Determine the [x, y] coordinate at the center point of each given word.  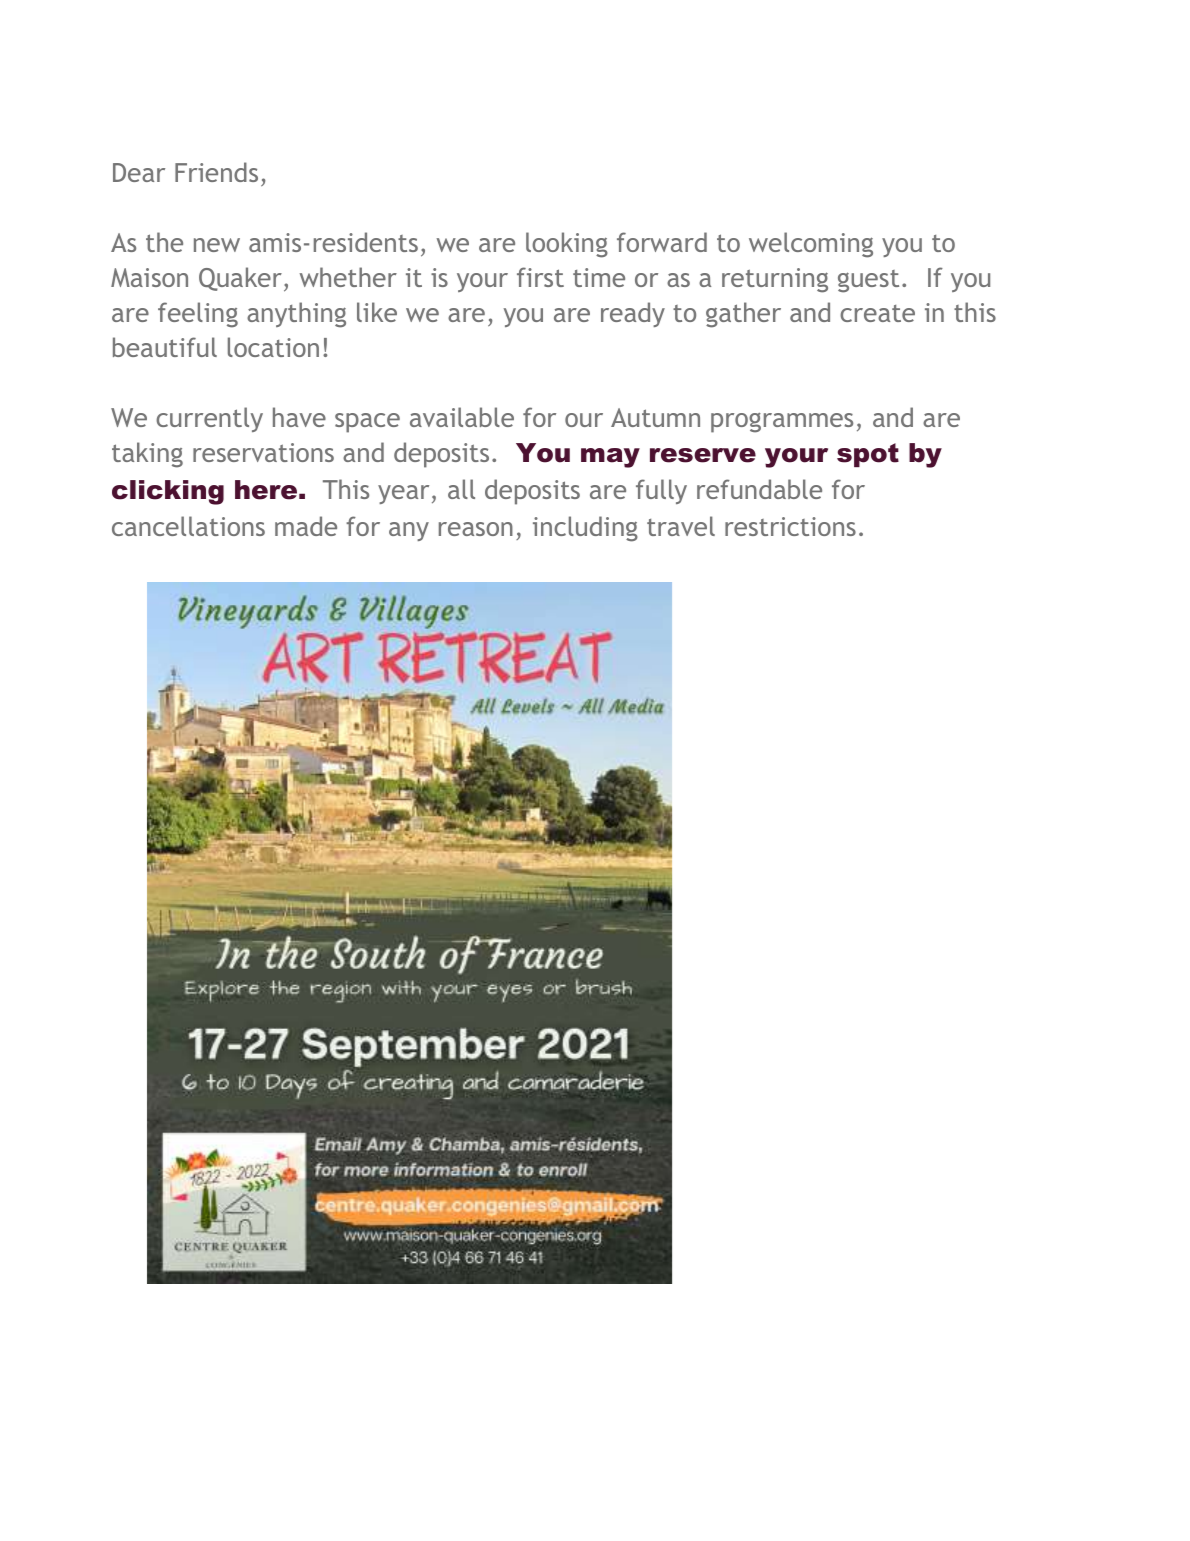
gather [743, 315]
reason [476, 529]
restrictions [790, 526]
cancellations [188, 526]
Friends [216, 172]
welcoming [811, 245]
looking [567, 245]
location [273, 347]
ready [633, 314]
